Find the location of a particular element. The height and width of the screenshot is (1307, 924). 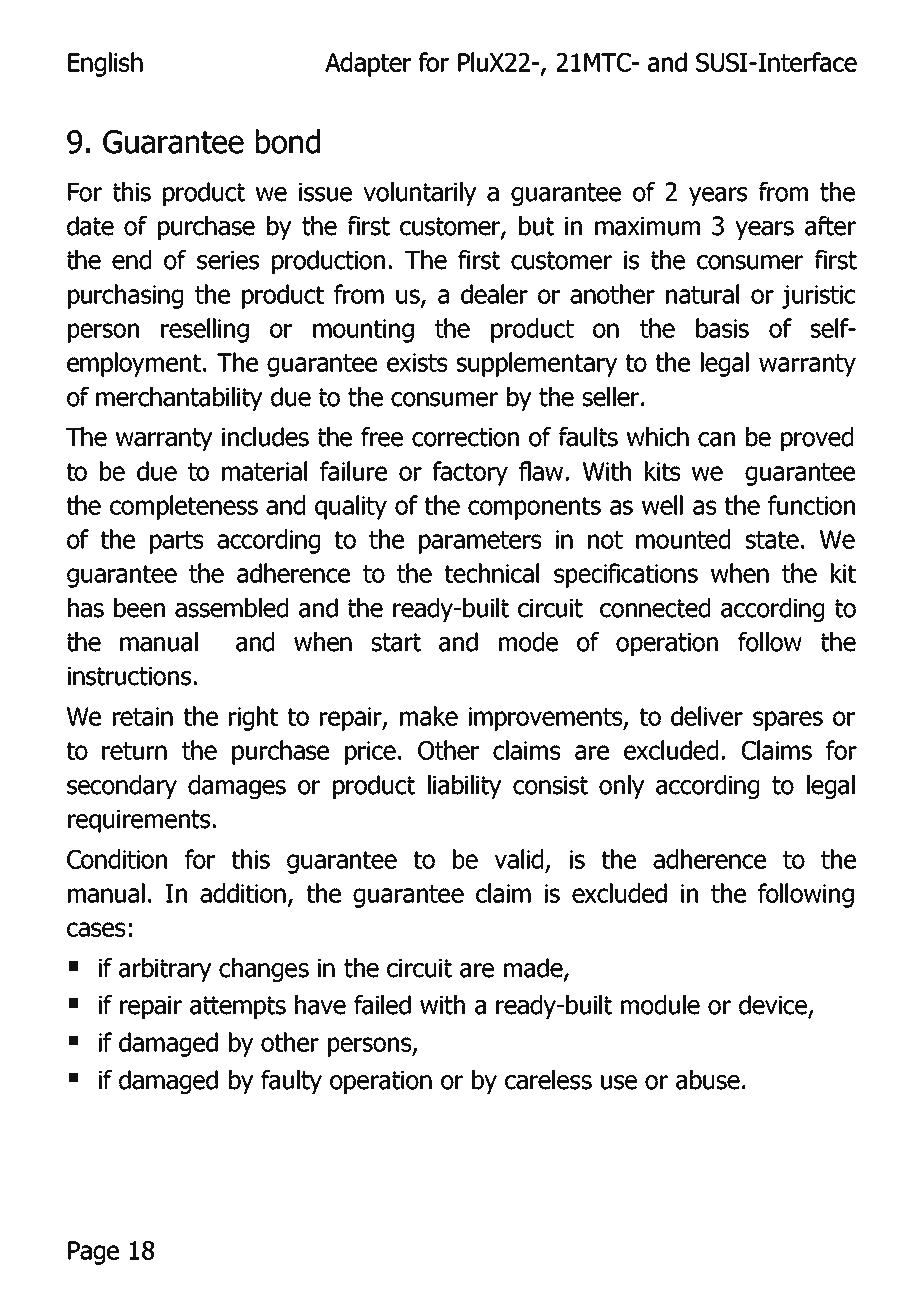

start is located at coordinates (396, 642).
